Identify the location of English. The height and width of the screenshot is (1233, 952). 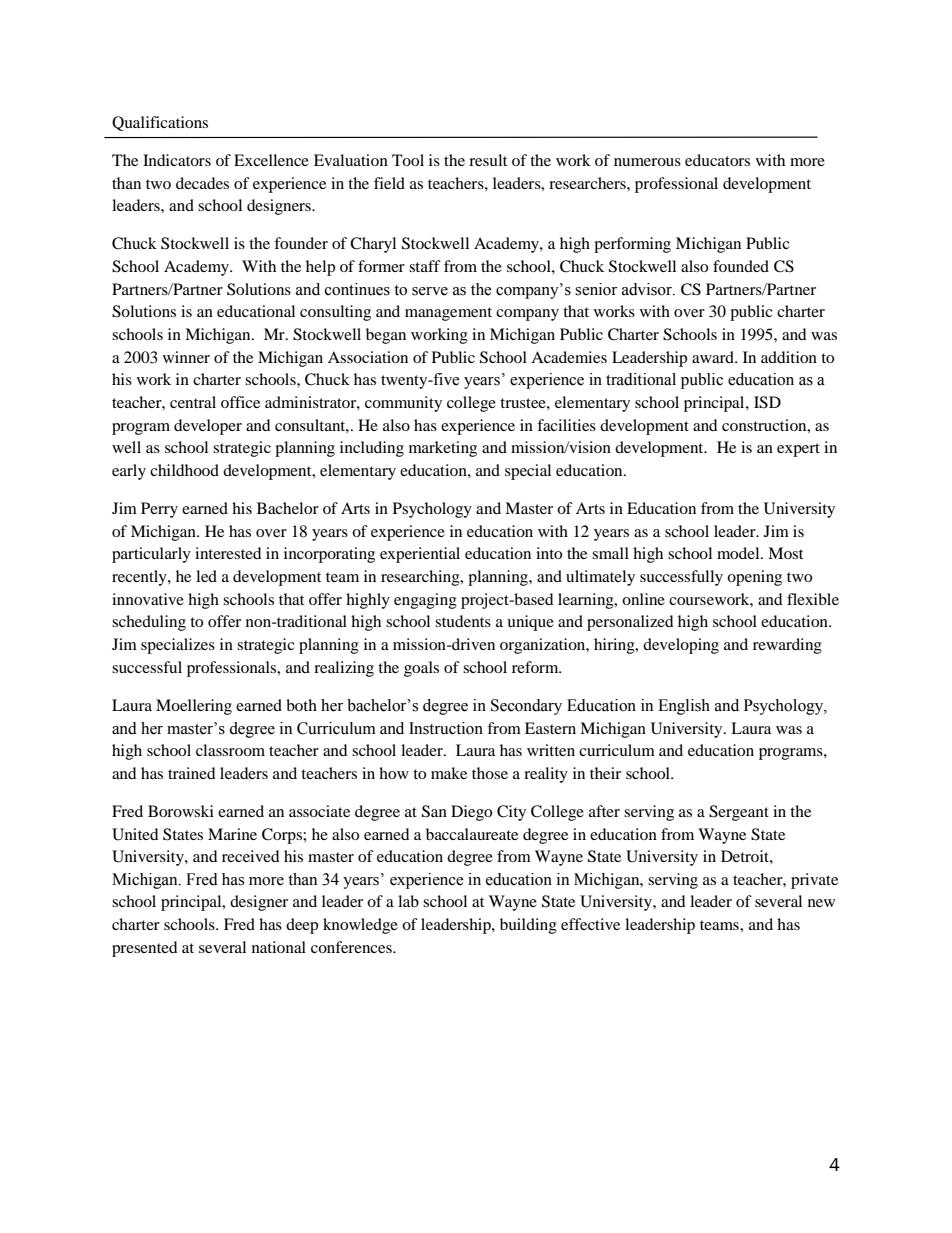
(684, 707).
